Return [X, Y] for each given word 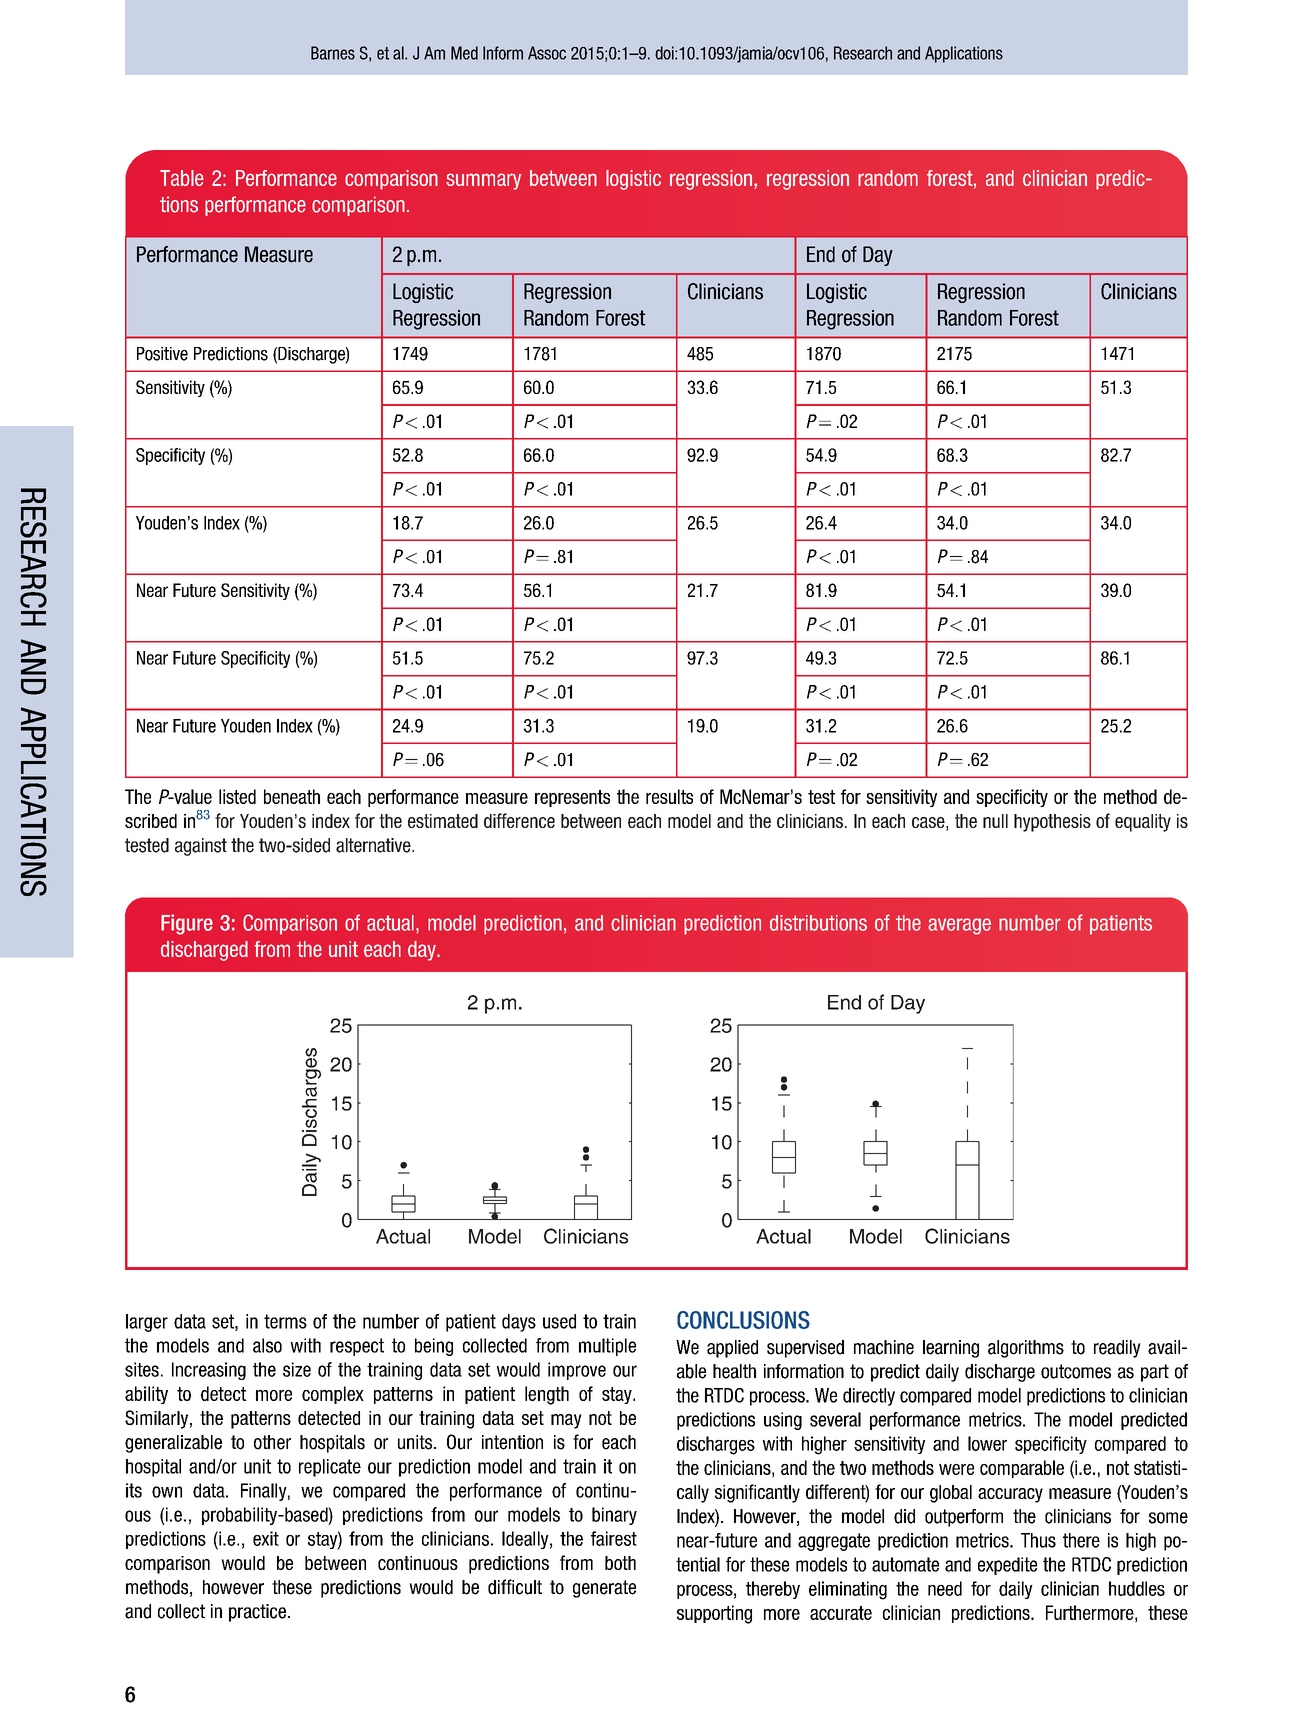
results [669, 796]
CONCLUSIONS [743, 1320]
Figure [187, 924]
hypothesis [1052, 823]
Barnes [333, 53]
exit [266, 1538]
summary [483, 181]
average [959, 926]
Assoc [547, 53]
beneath [292, 796]
